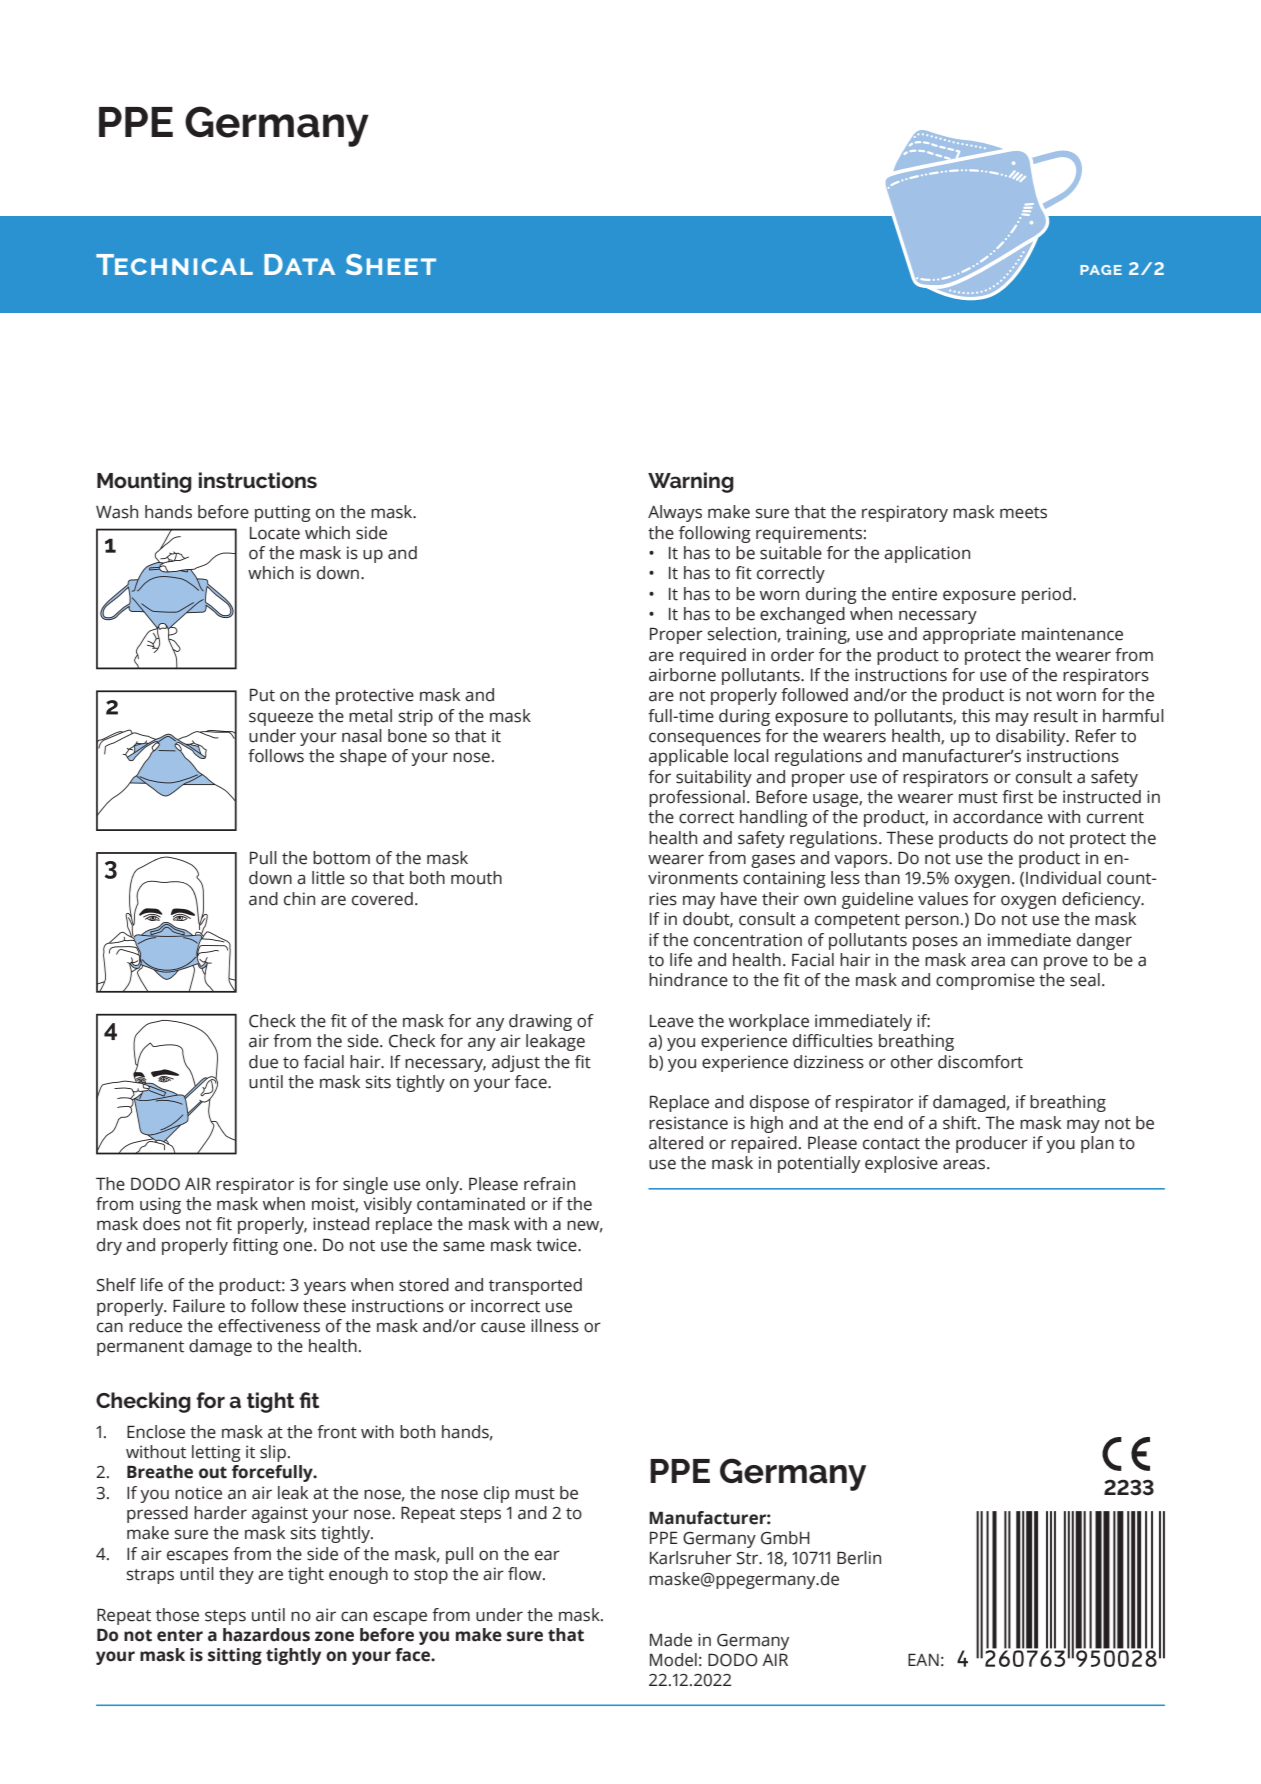 Image resolution: width=1261 pixels, height=1784 pixels. Describe the element at coordinates (174, 264) in the page. I see `Technical` at that location.
